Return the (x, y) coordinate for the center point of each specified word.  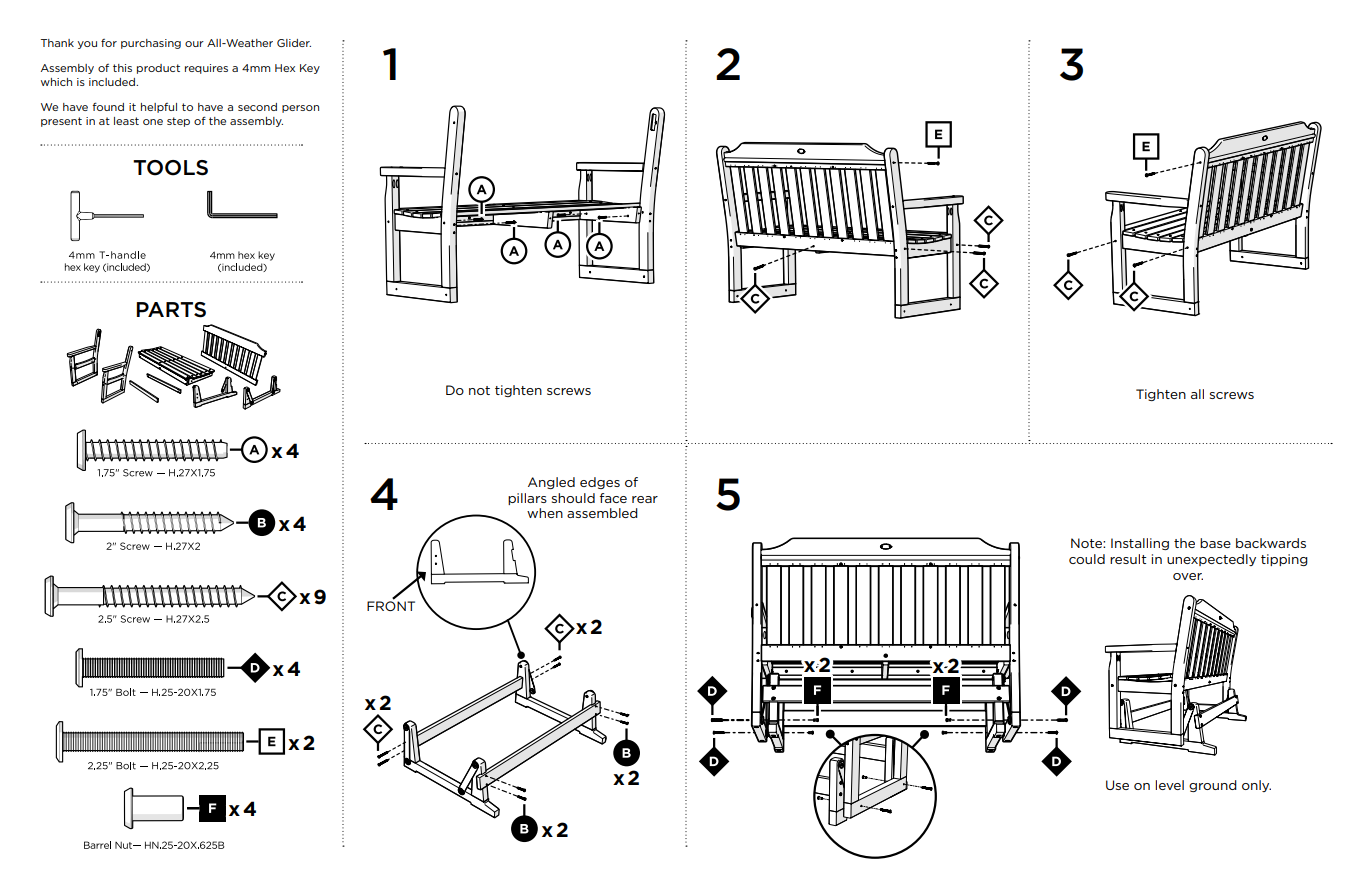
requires (206, 69)
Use (1117, 785)
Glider (294, 43)
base (1215, 543)
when (545, 513)
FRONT (391, 605)
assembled (602, 513)
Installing (1140, 544)
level (1169, 785)
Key (310, 69)
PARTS (171, 310)
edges (600, 483)
